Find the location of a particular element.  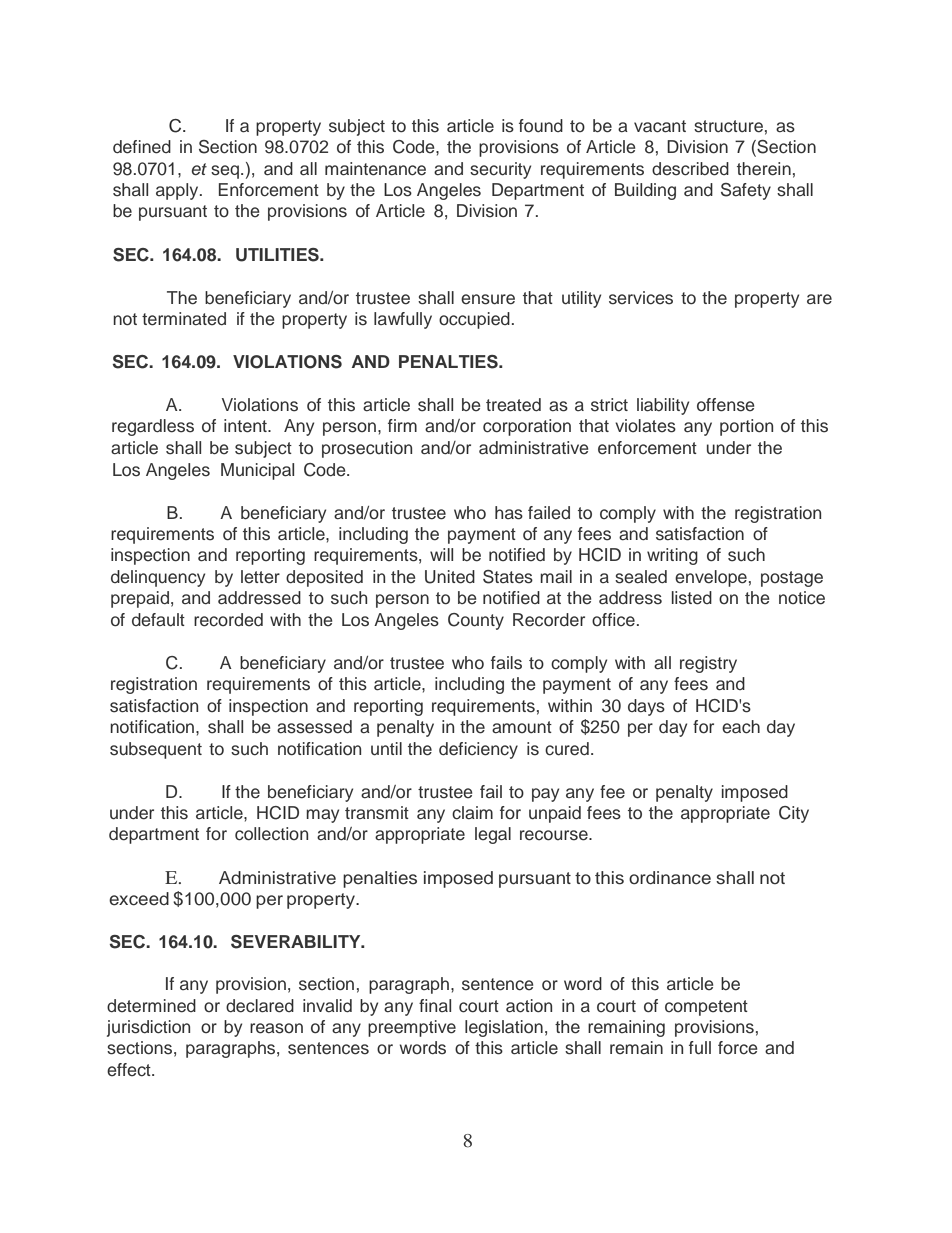

described is located at coordinates (690, 169).
